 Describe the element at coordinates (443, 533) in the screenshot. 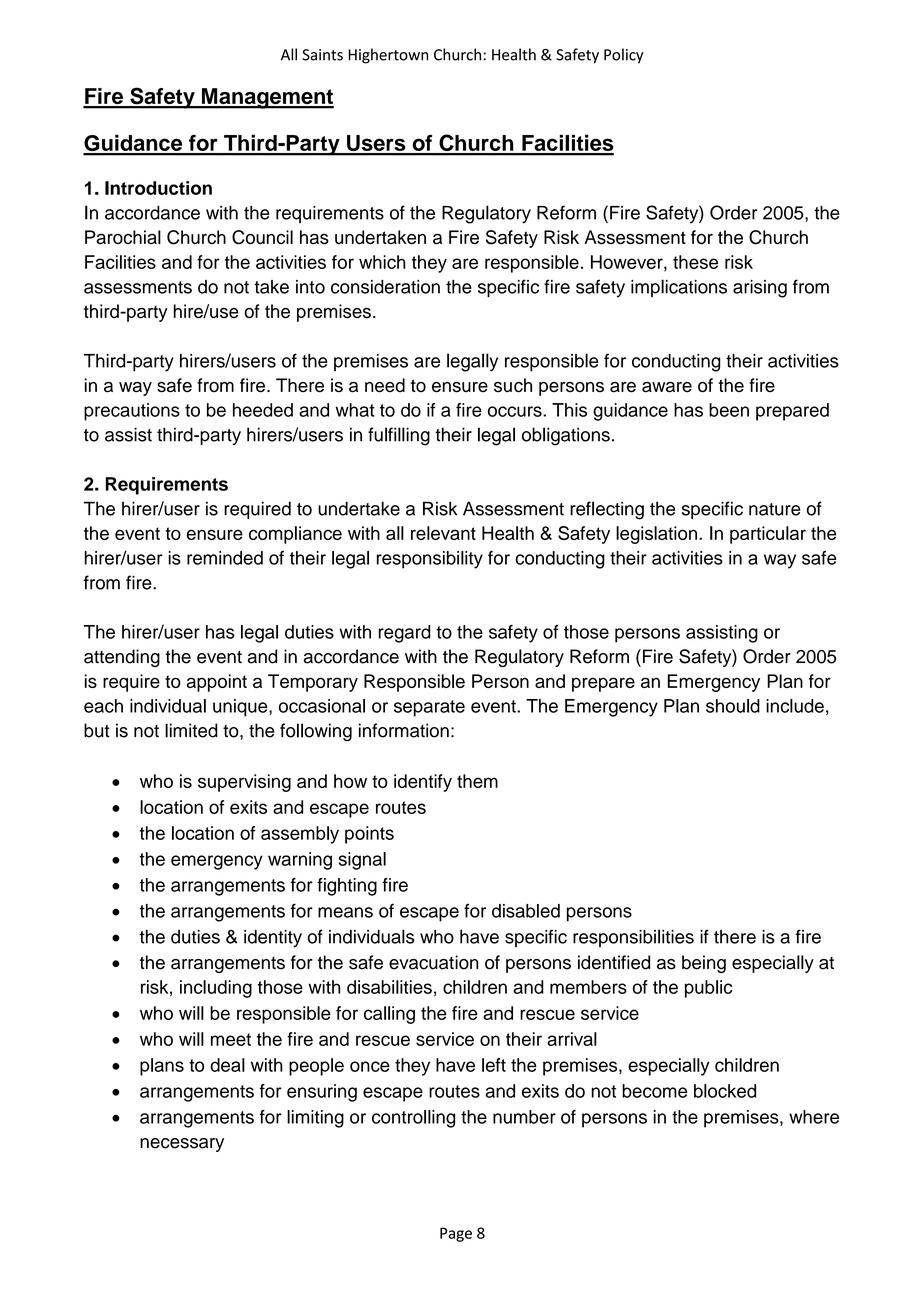

I see `relevant` at that location.
